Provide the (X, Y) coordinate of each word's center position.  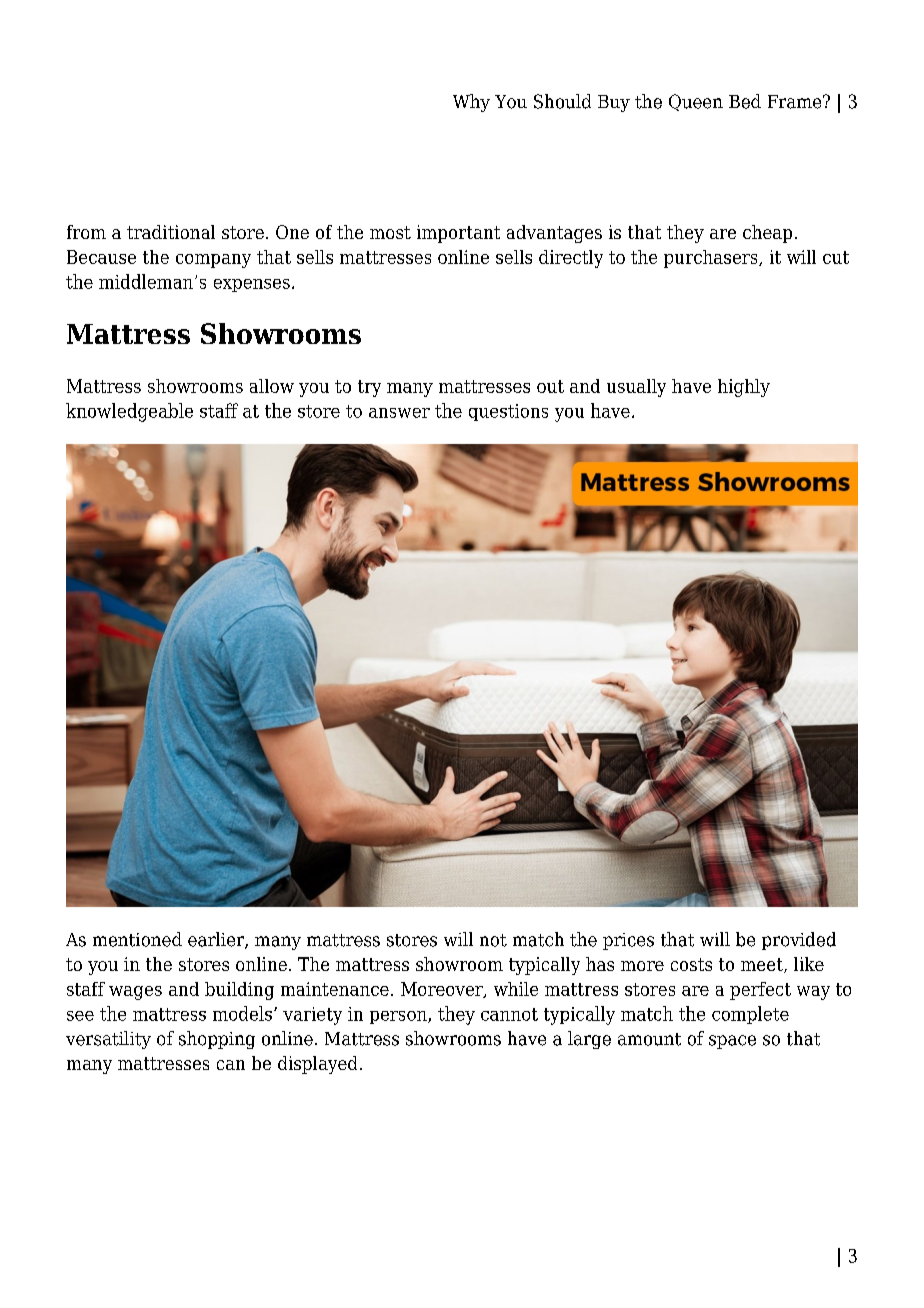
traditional (171, 232)
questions (508, 412)
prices (628, 941)
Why (471, 103)
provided (799, 941)
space (732, 1042)
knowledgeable (129, 412)
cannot (509, 1014)
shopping (217, 1040)
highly (744, 388)
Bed (745, 101)
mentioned (137, 939)
